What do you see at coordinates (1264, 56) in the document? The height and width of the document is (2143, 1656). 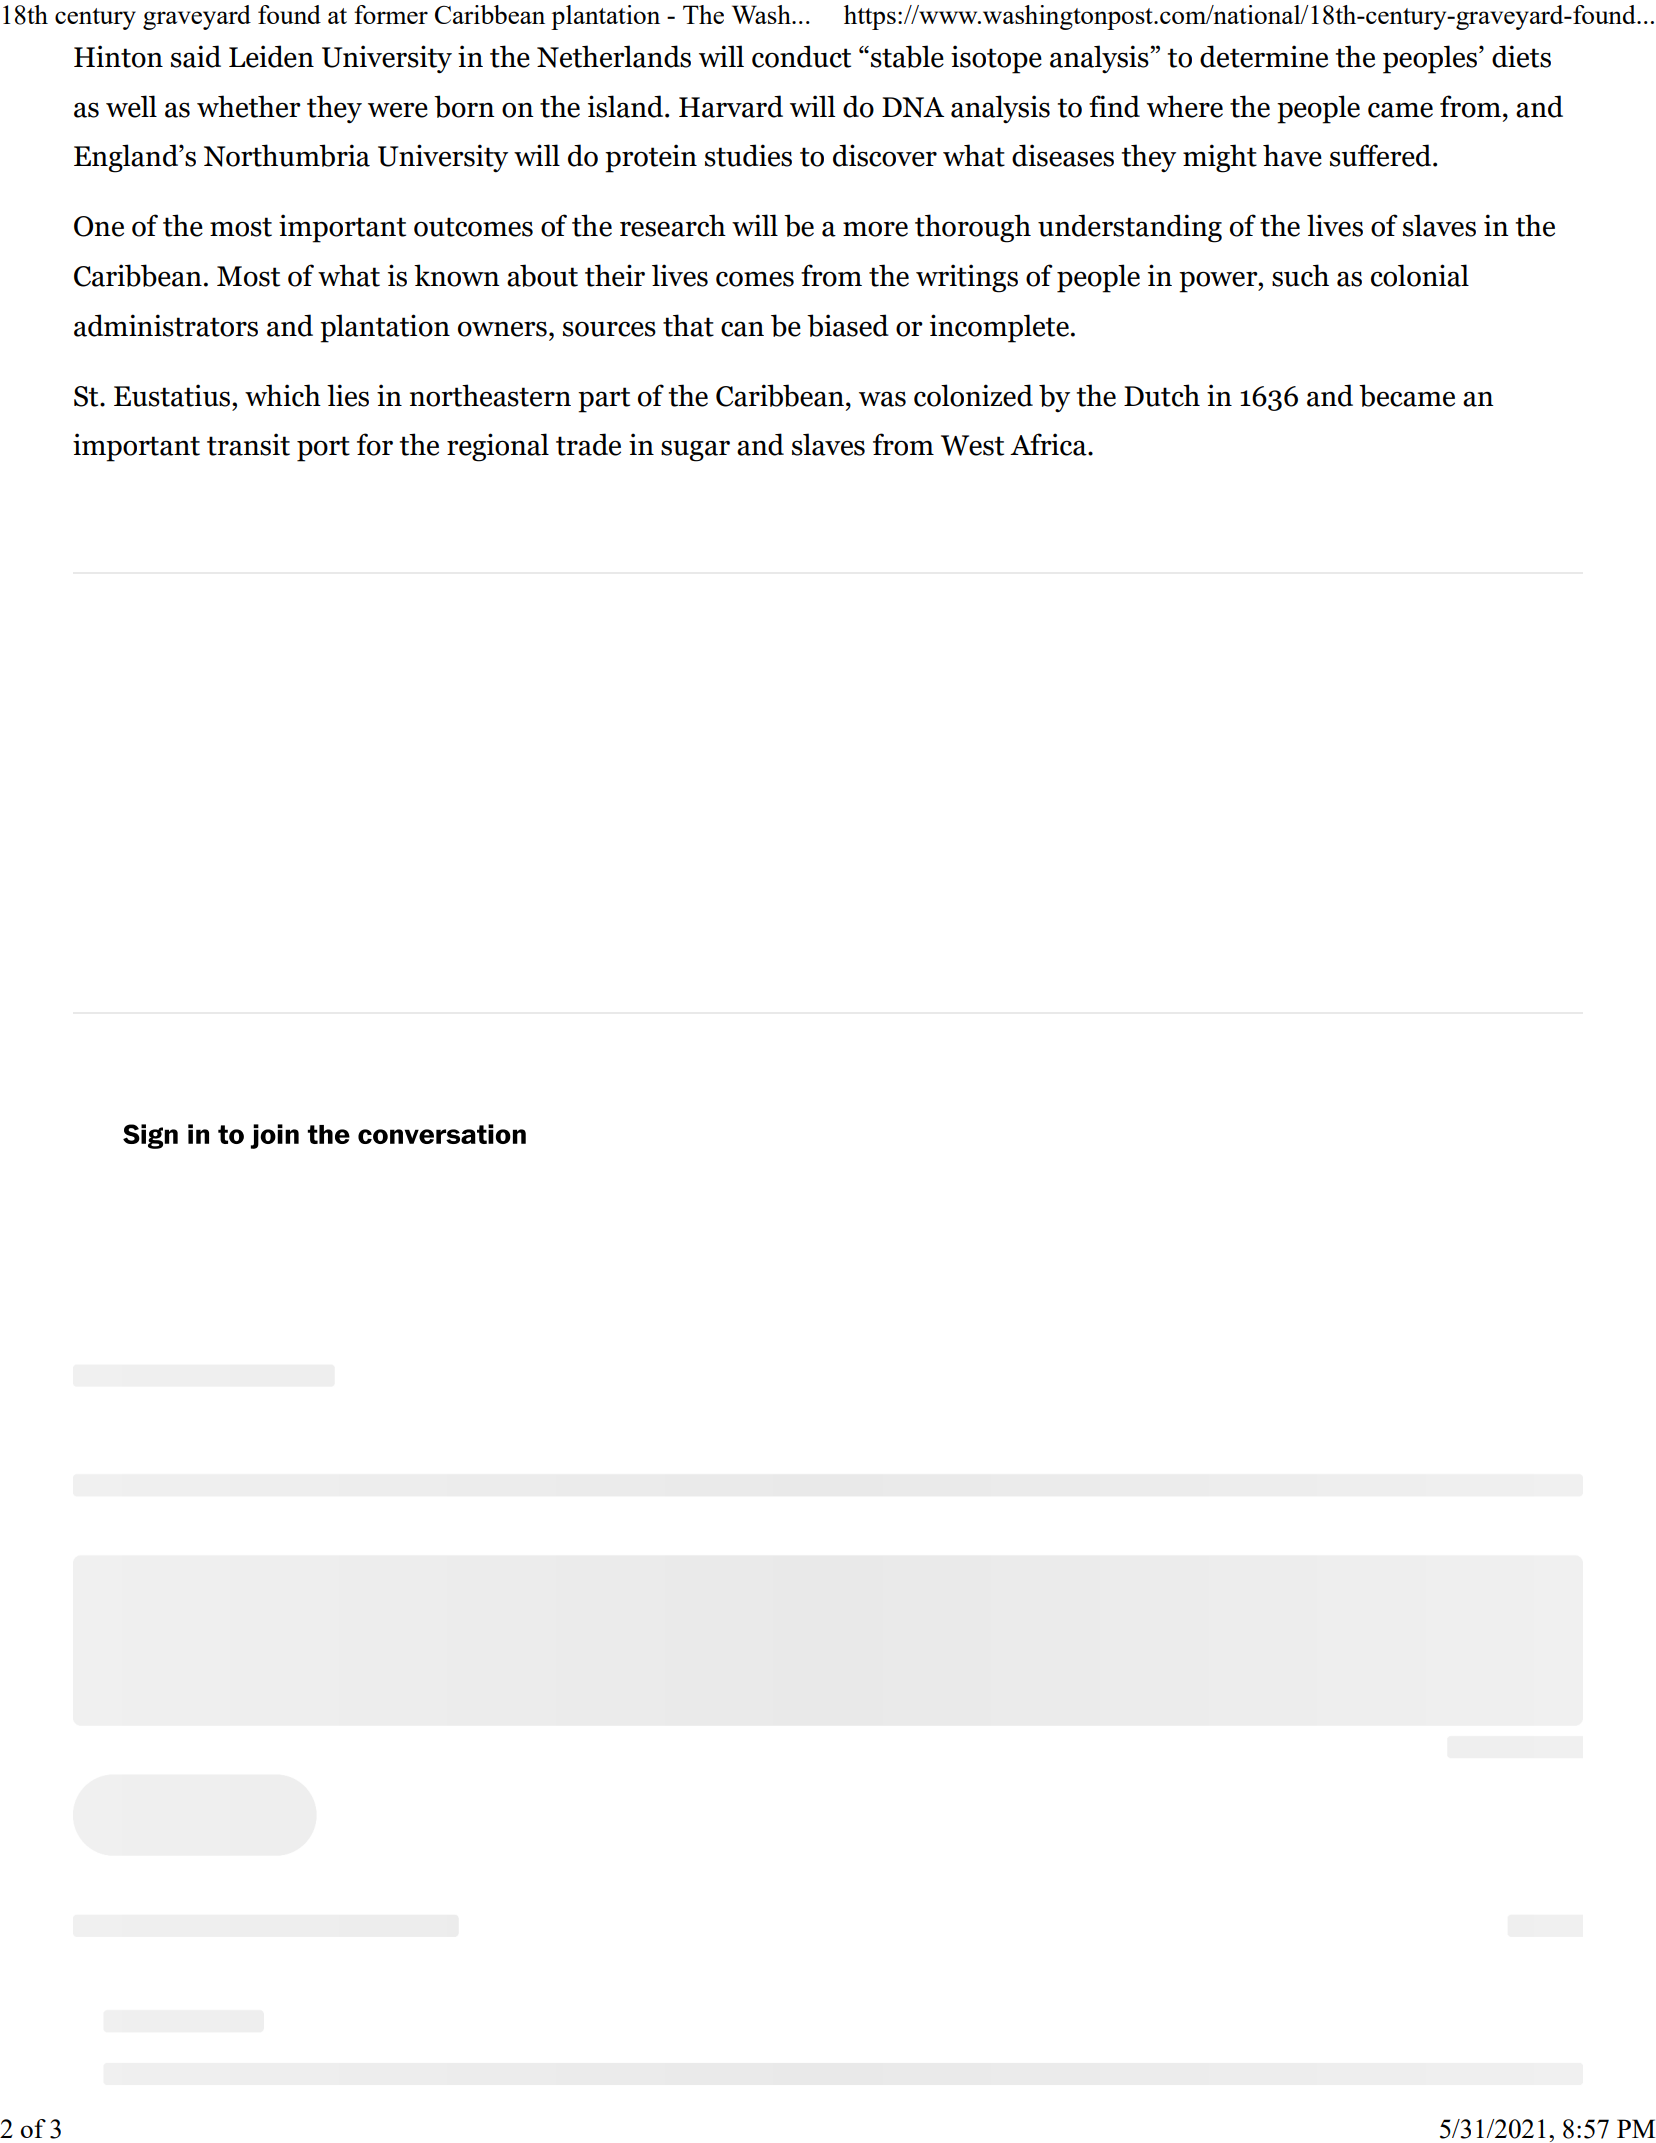 I see `determine` at bounding box center [1264, 56].
